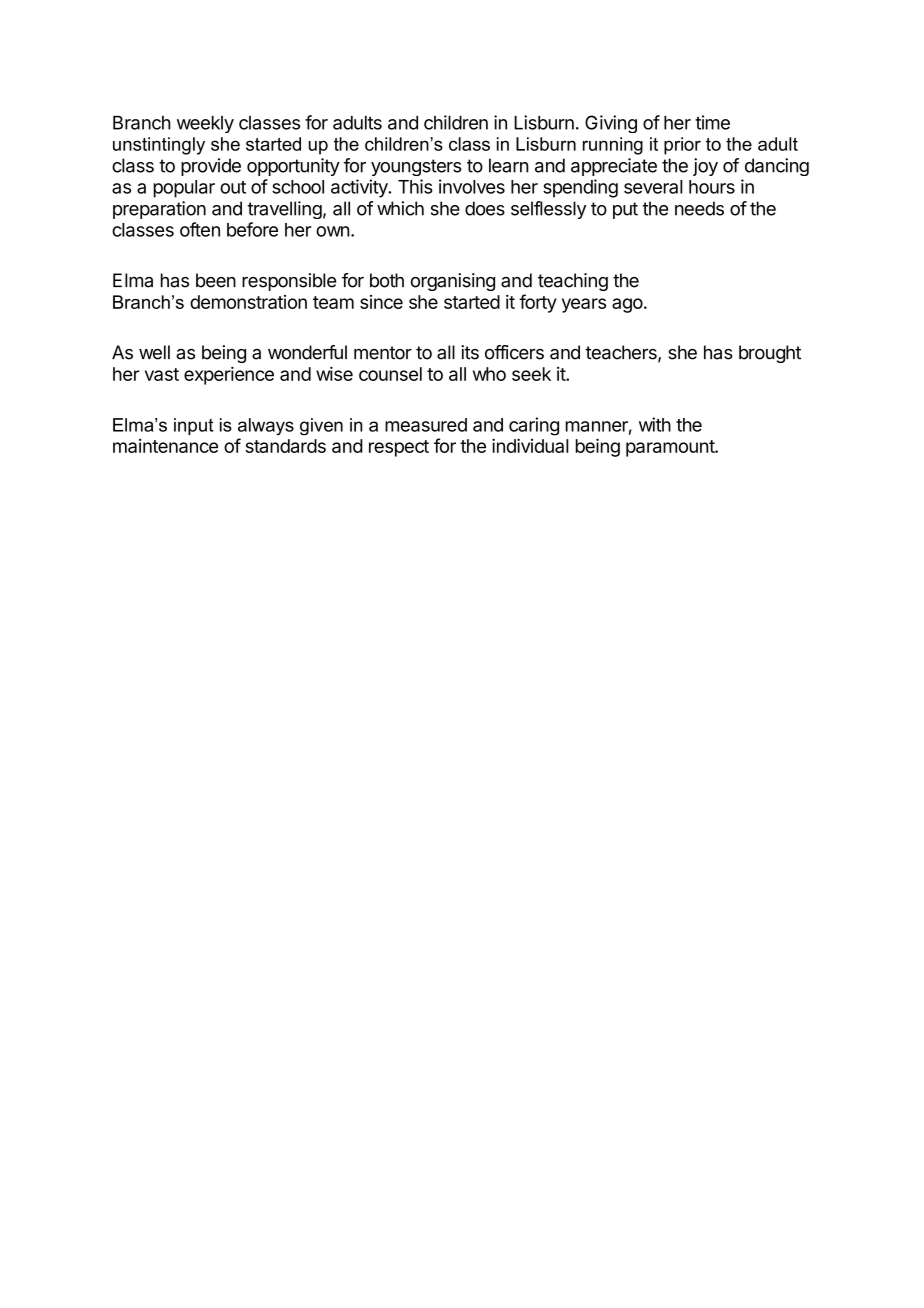  What do you see at coordinates (229, 375) in the screenshot?
I see `experience` at bounding box center [229, 375].
